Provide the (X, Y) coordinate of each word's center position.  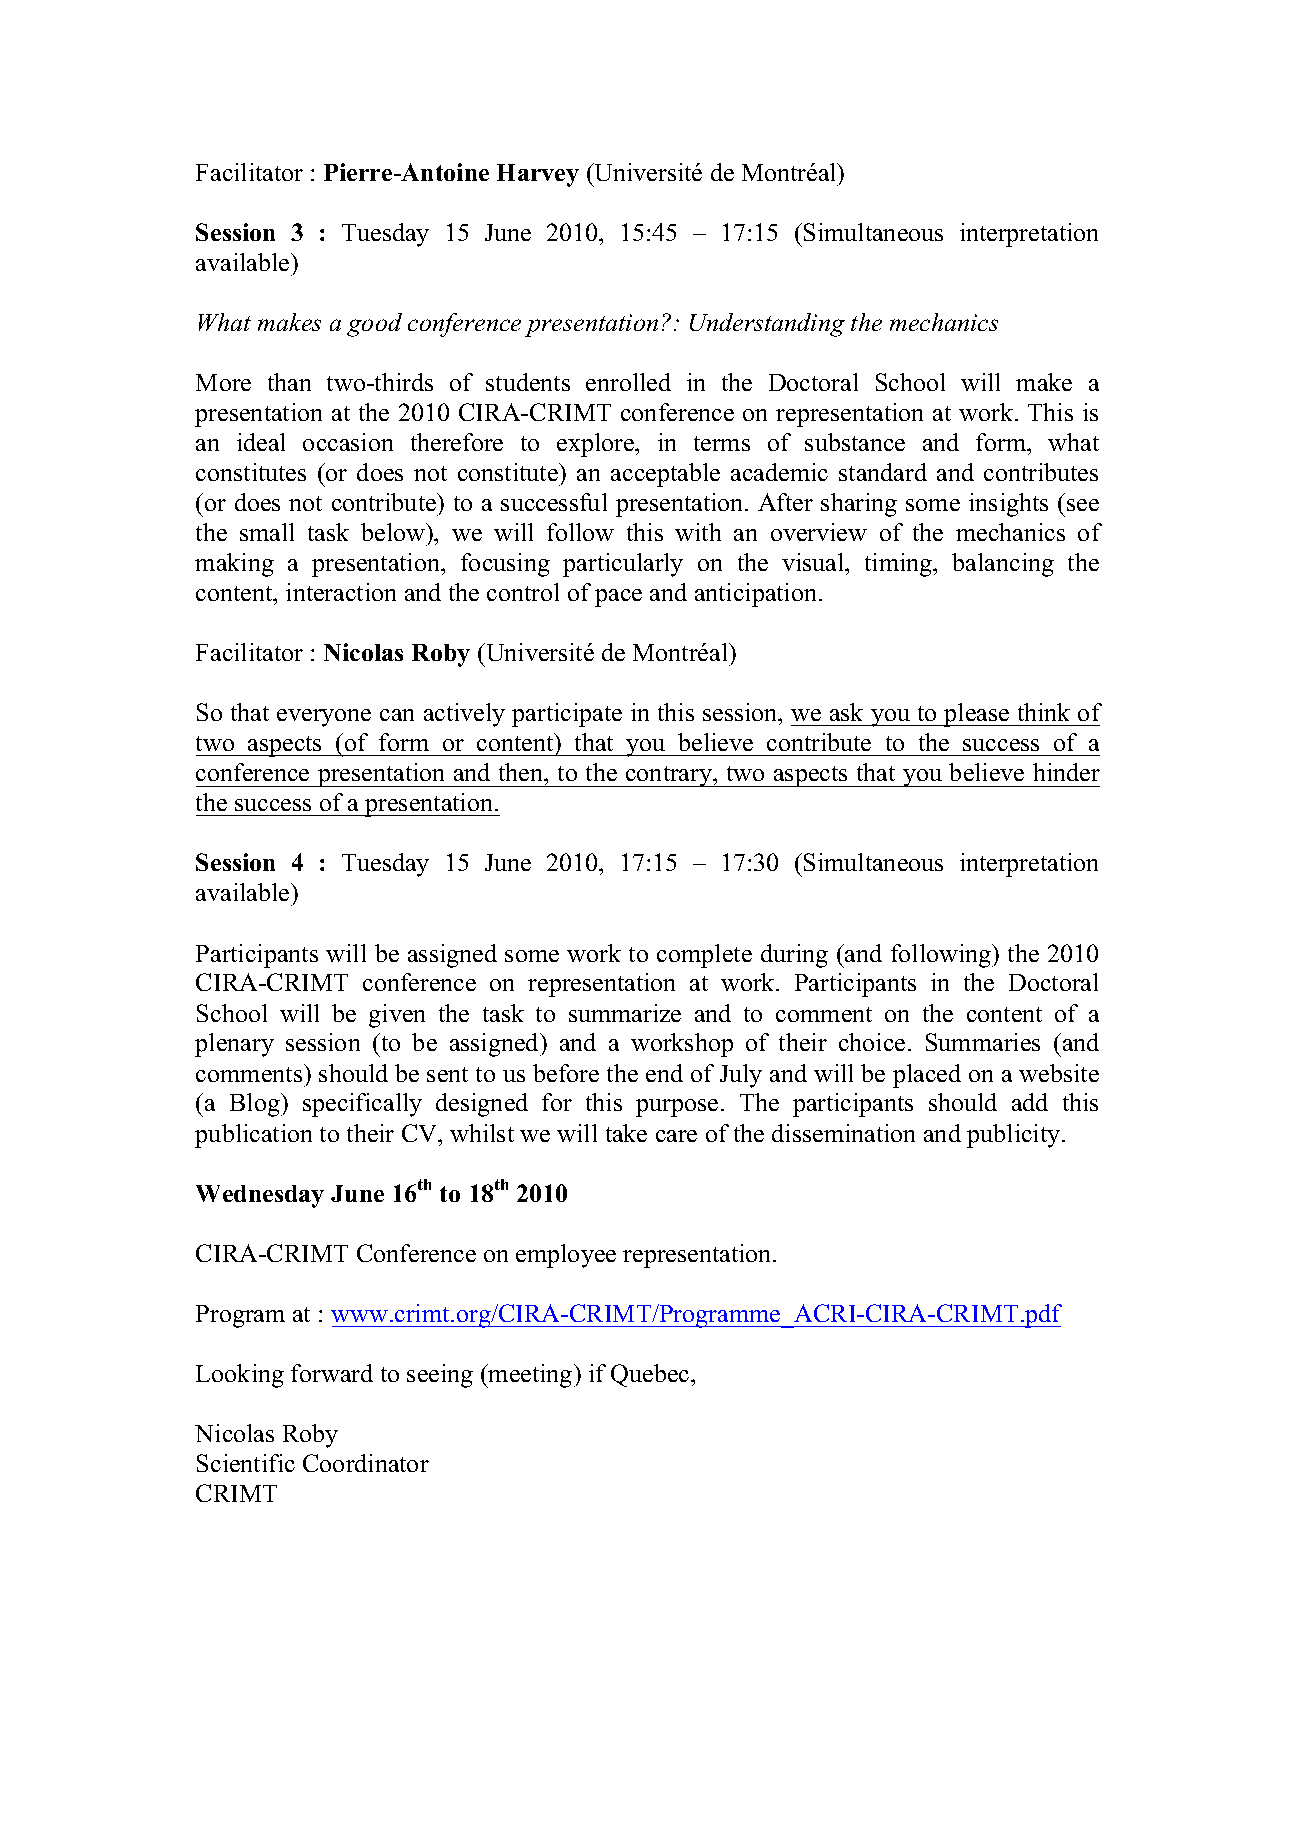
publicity (1015, 1136)
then (522, 774)
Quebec (651, 1375)
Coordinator (366, 1463)
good (374, 325)
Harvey (538, 175)
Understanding (767, 325)
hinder (1066, 772)
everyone (324, 718)
